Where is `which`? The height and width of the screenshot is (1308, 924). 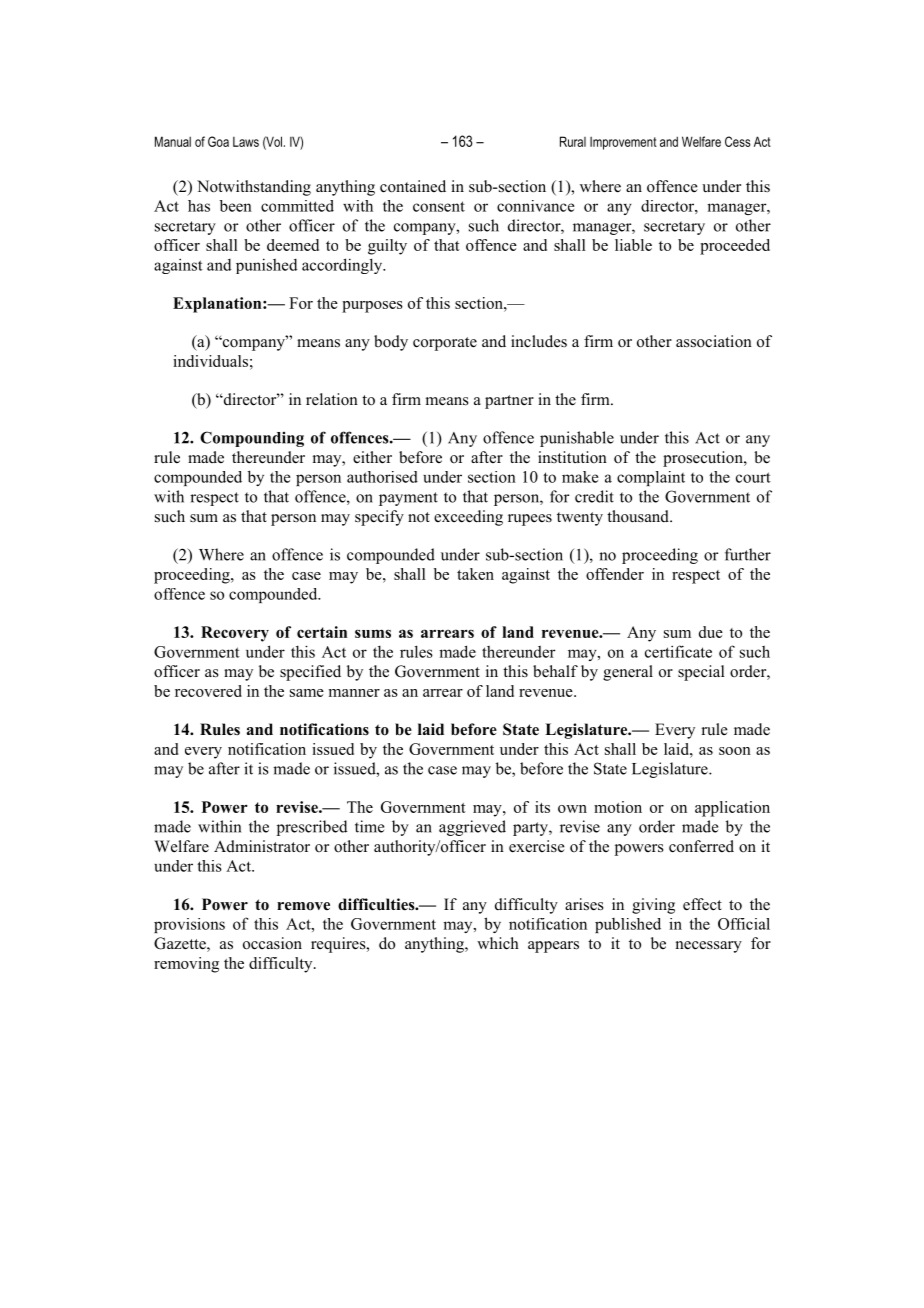
which is located at coordinates (498, 943).
